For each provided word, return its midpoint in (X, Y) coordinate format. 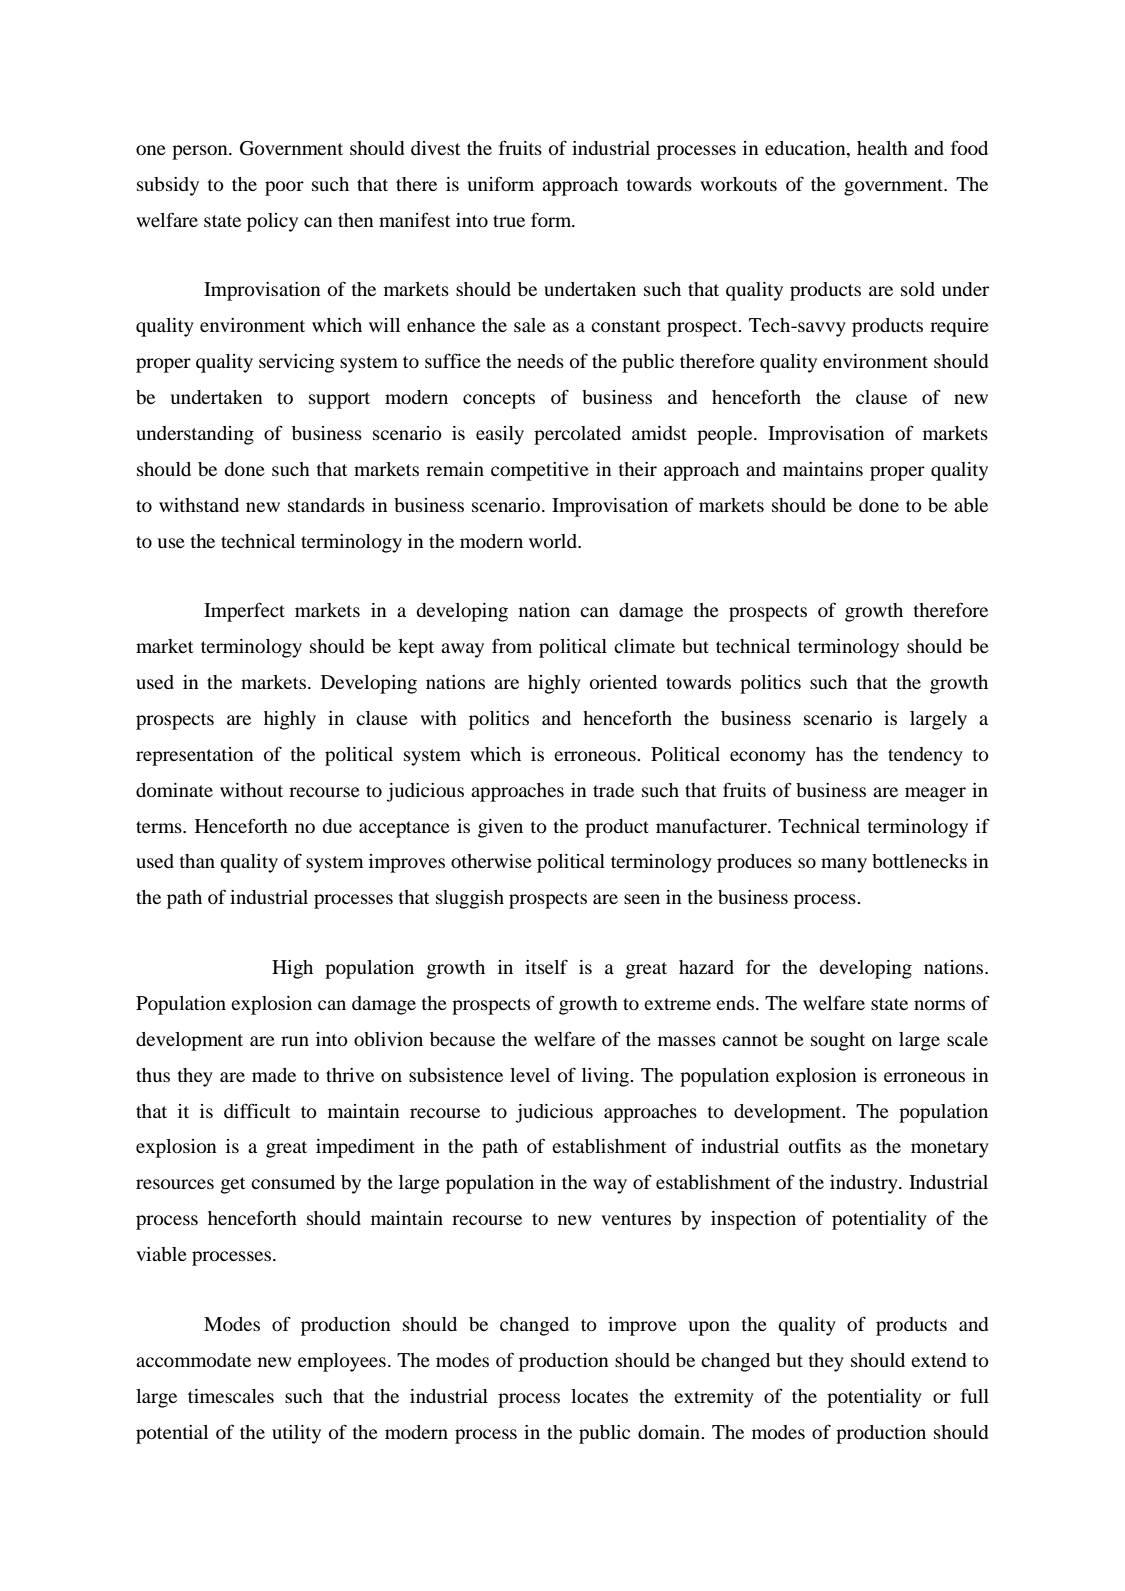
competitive (540, 471)
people (726, 435)
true (509, 221)
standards (326, 505)
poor (284, 188)
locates (599, 1396)
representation (195, 756)
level (530, 1075)
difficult (257, 1110)
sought (838, 1041)
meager (935, 794)
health (882, 148)
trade (613, 790)
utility (296, 1434)
